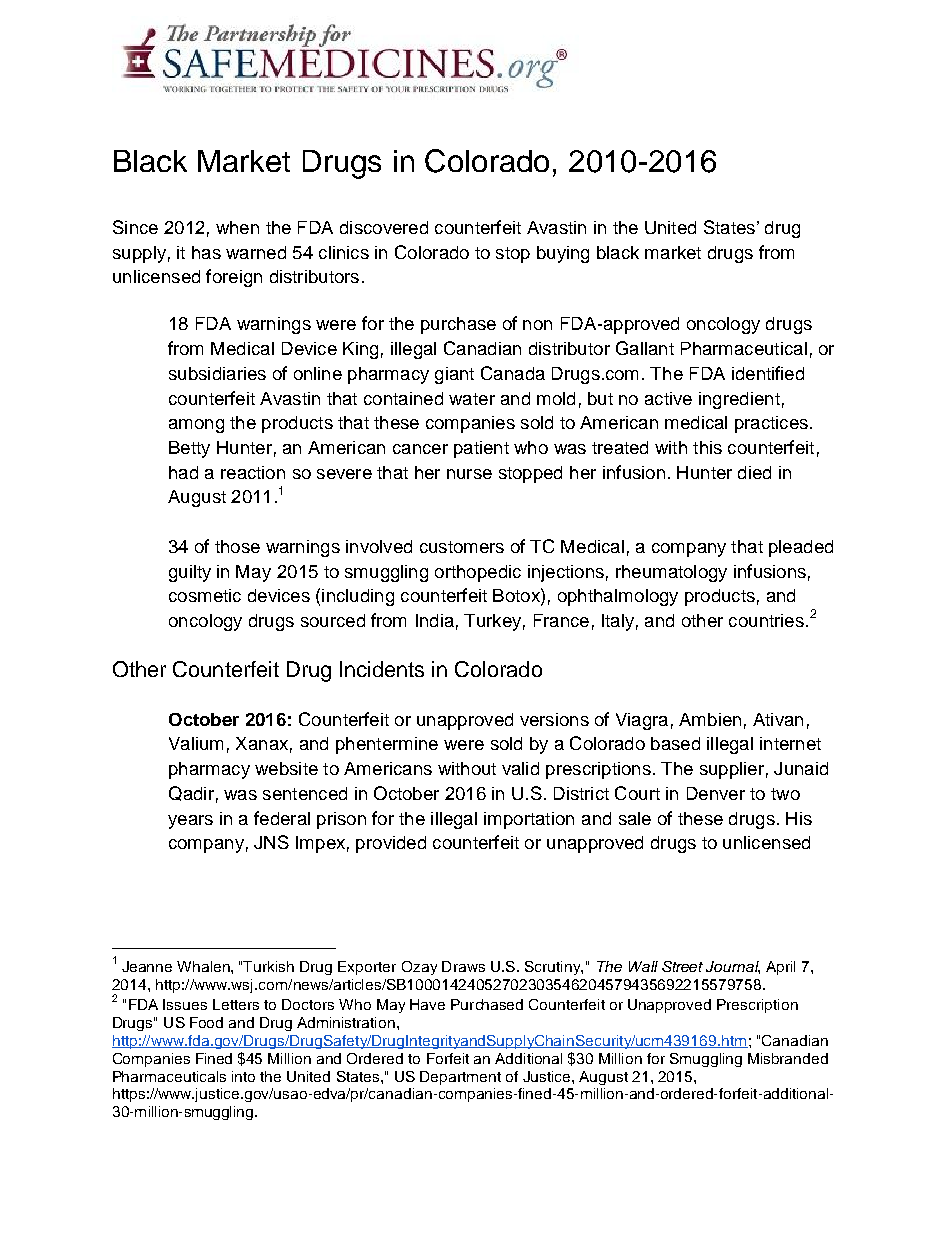 This page has height=1233, width=952. What do you see at coordinates (237, 546) in the page?
I see `those` at bounding box center [237, 546].
